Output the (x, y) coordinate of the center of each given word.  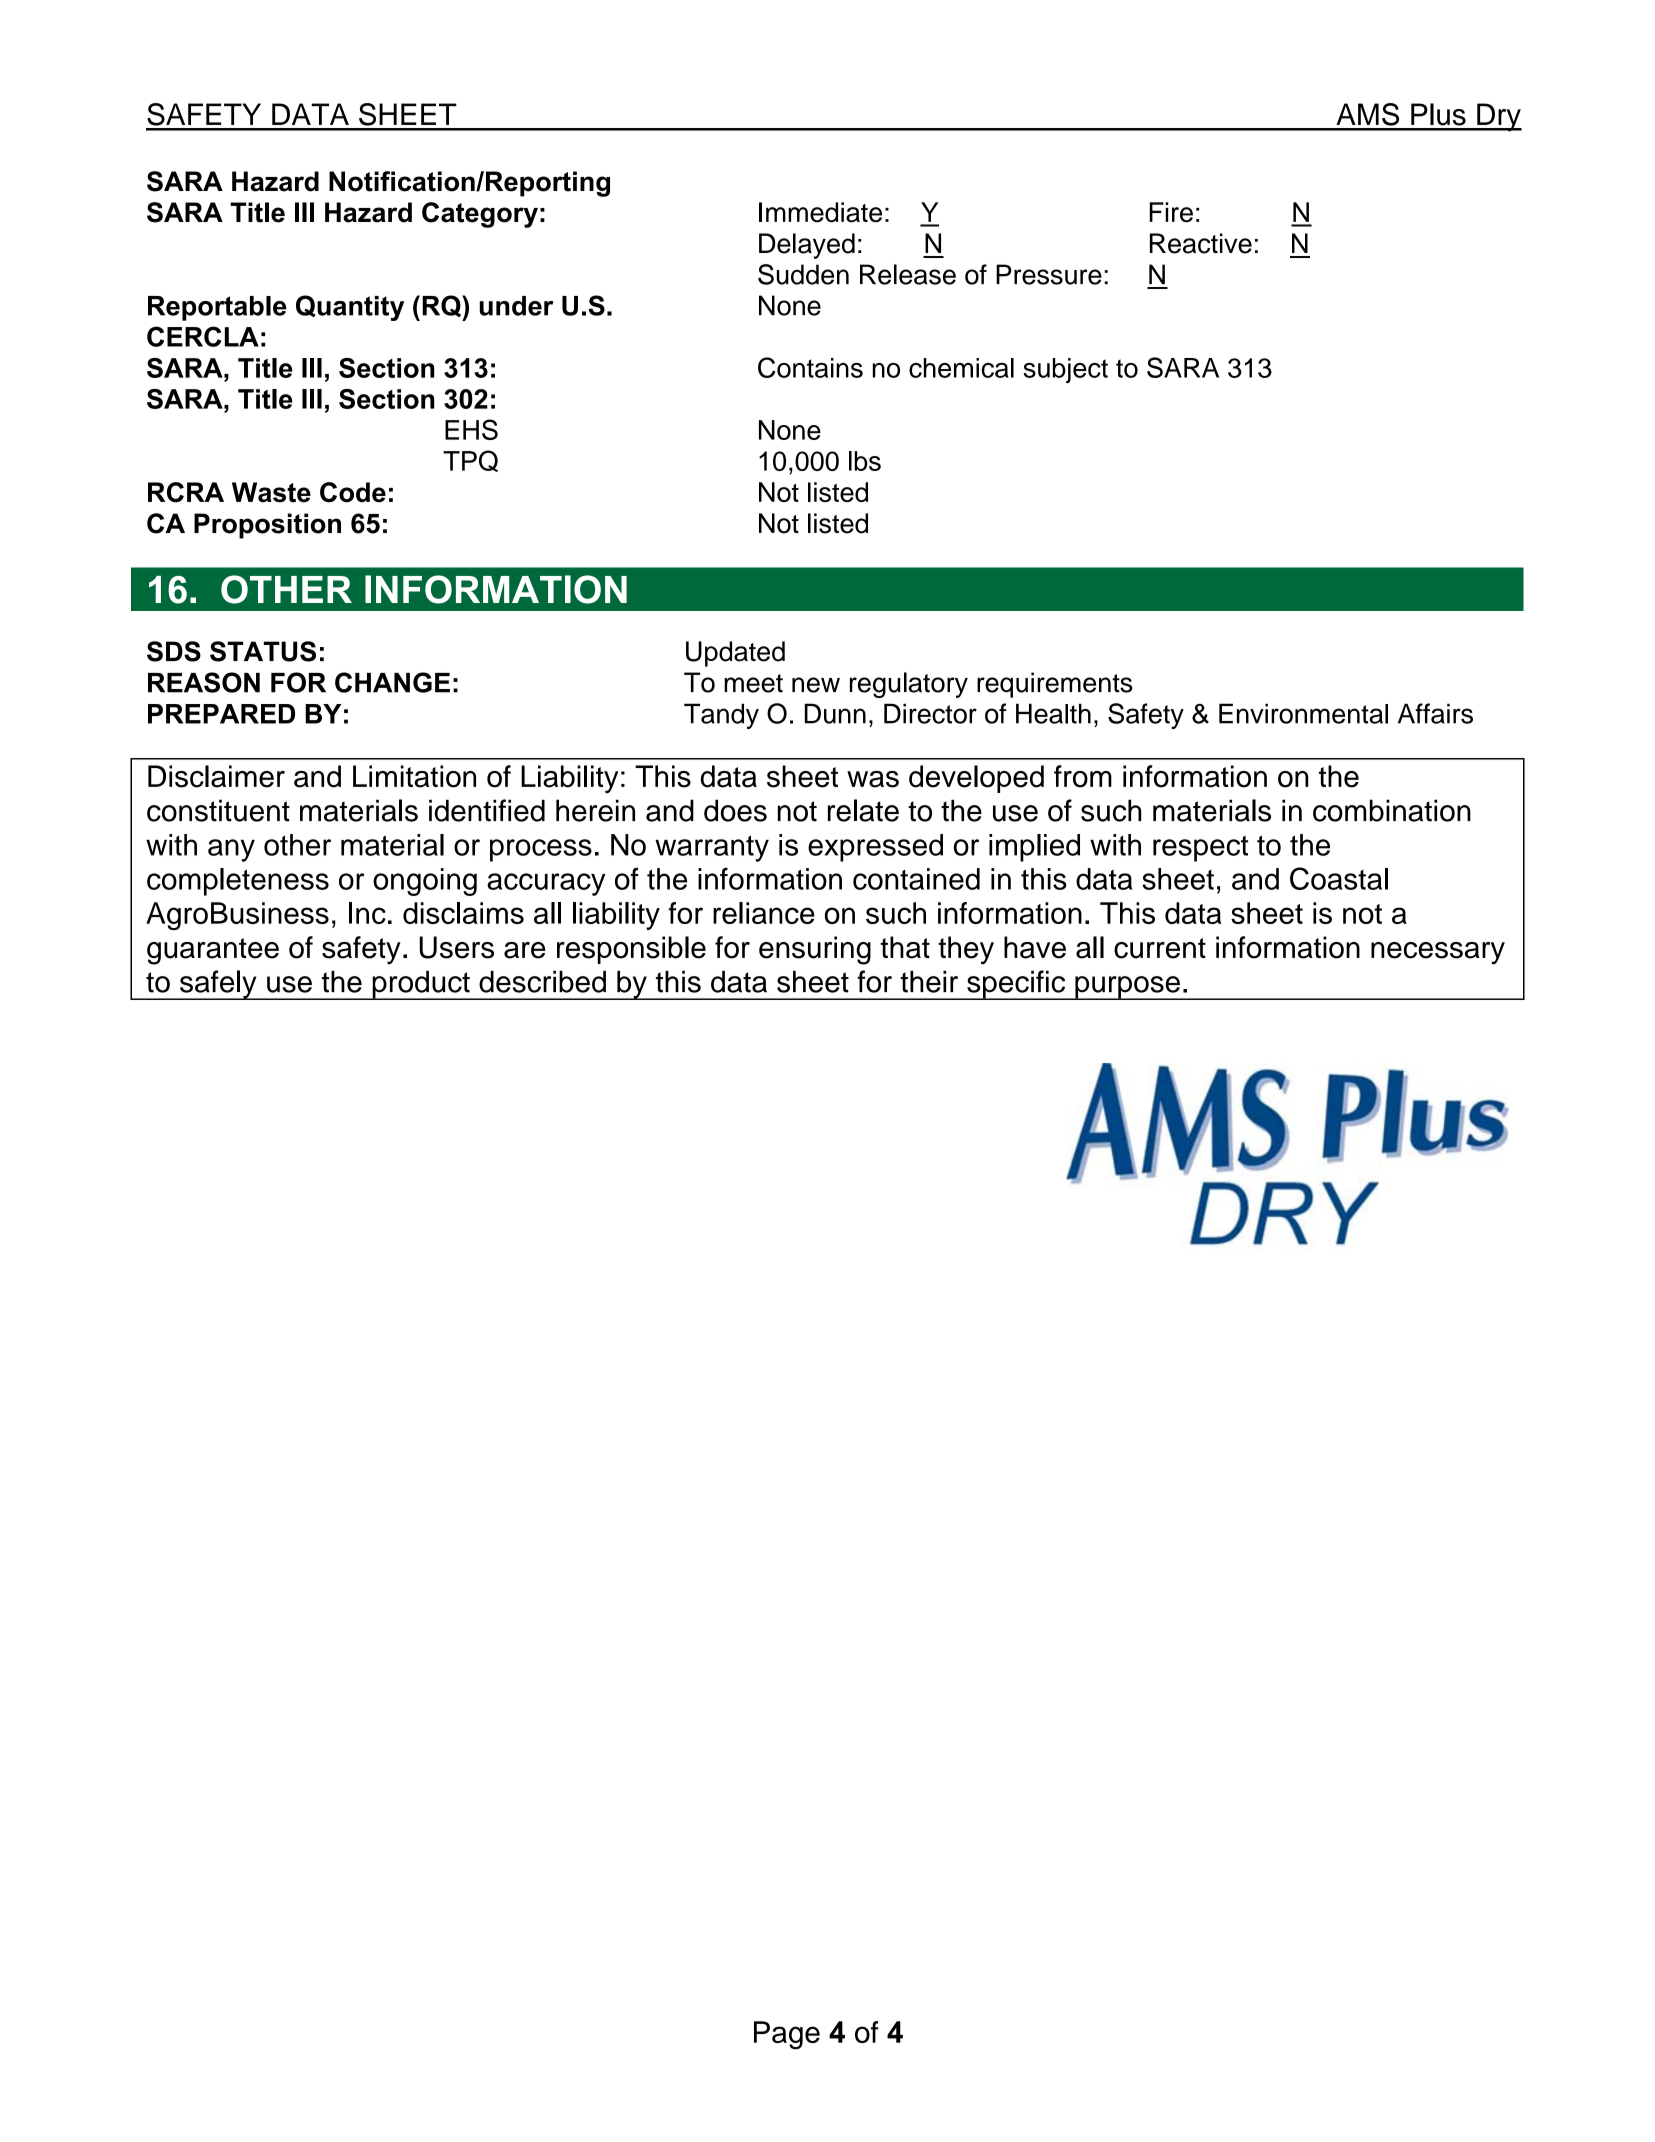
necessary (1438, 953)
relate (863, 810)
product (421, 985)
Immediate (820, 212)
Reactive (1201, 243)
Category (480, 215)
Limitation (414, 776)
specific (1016, 985)
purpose (1127, 988)
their (929, 982)
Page (787, 2035)
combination (1392, 810)
